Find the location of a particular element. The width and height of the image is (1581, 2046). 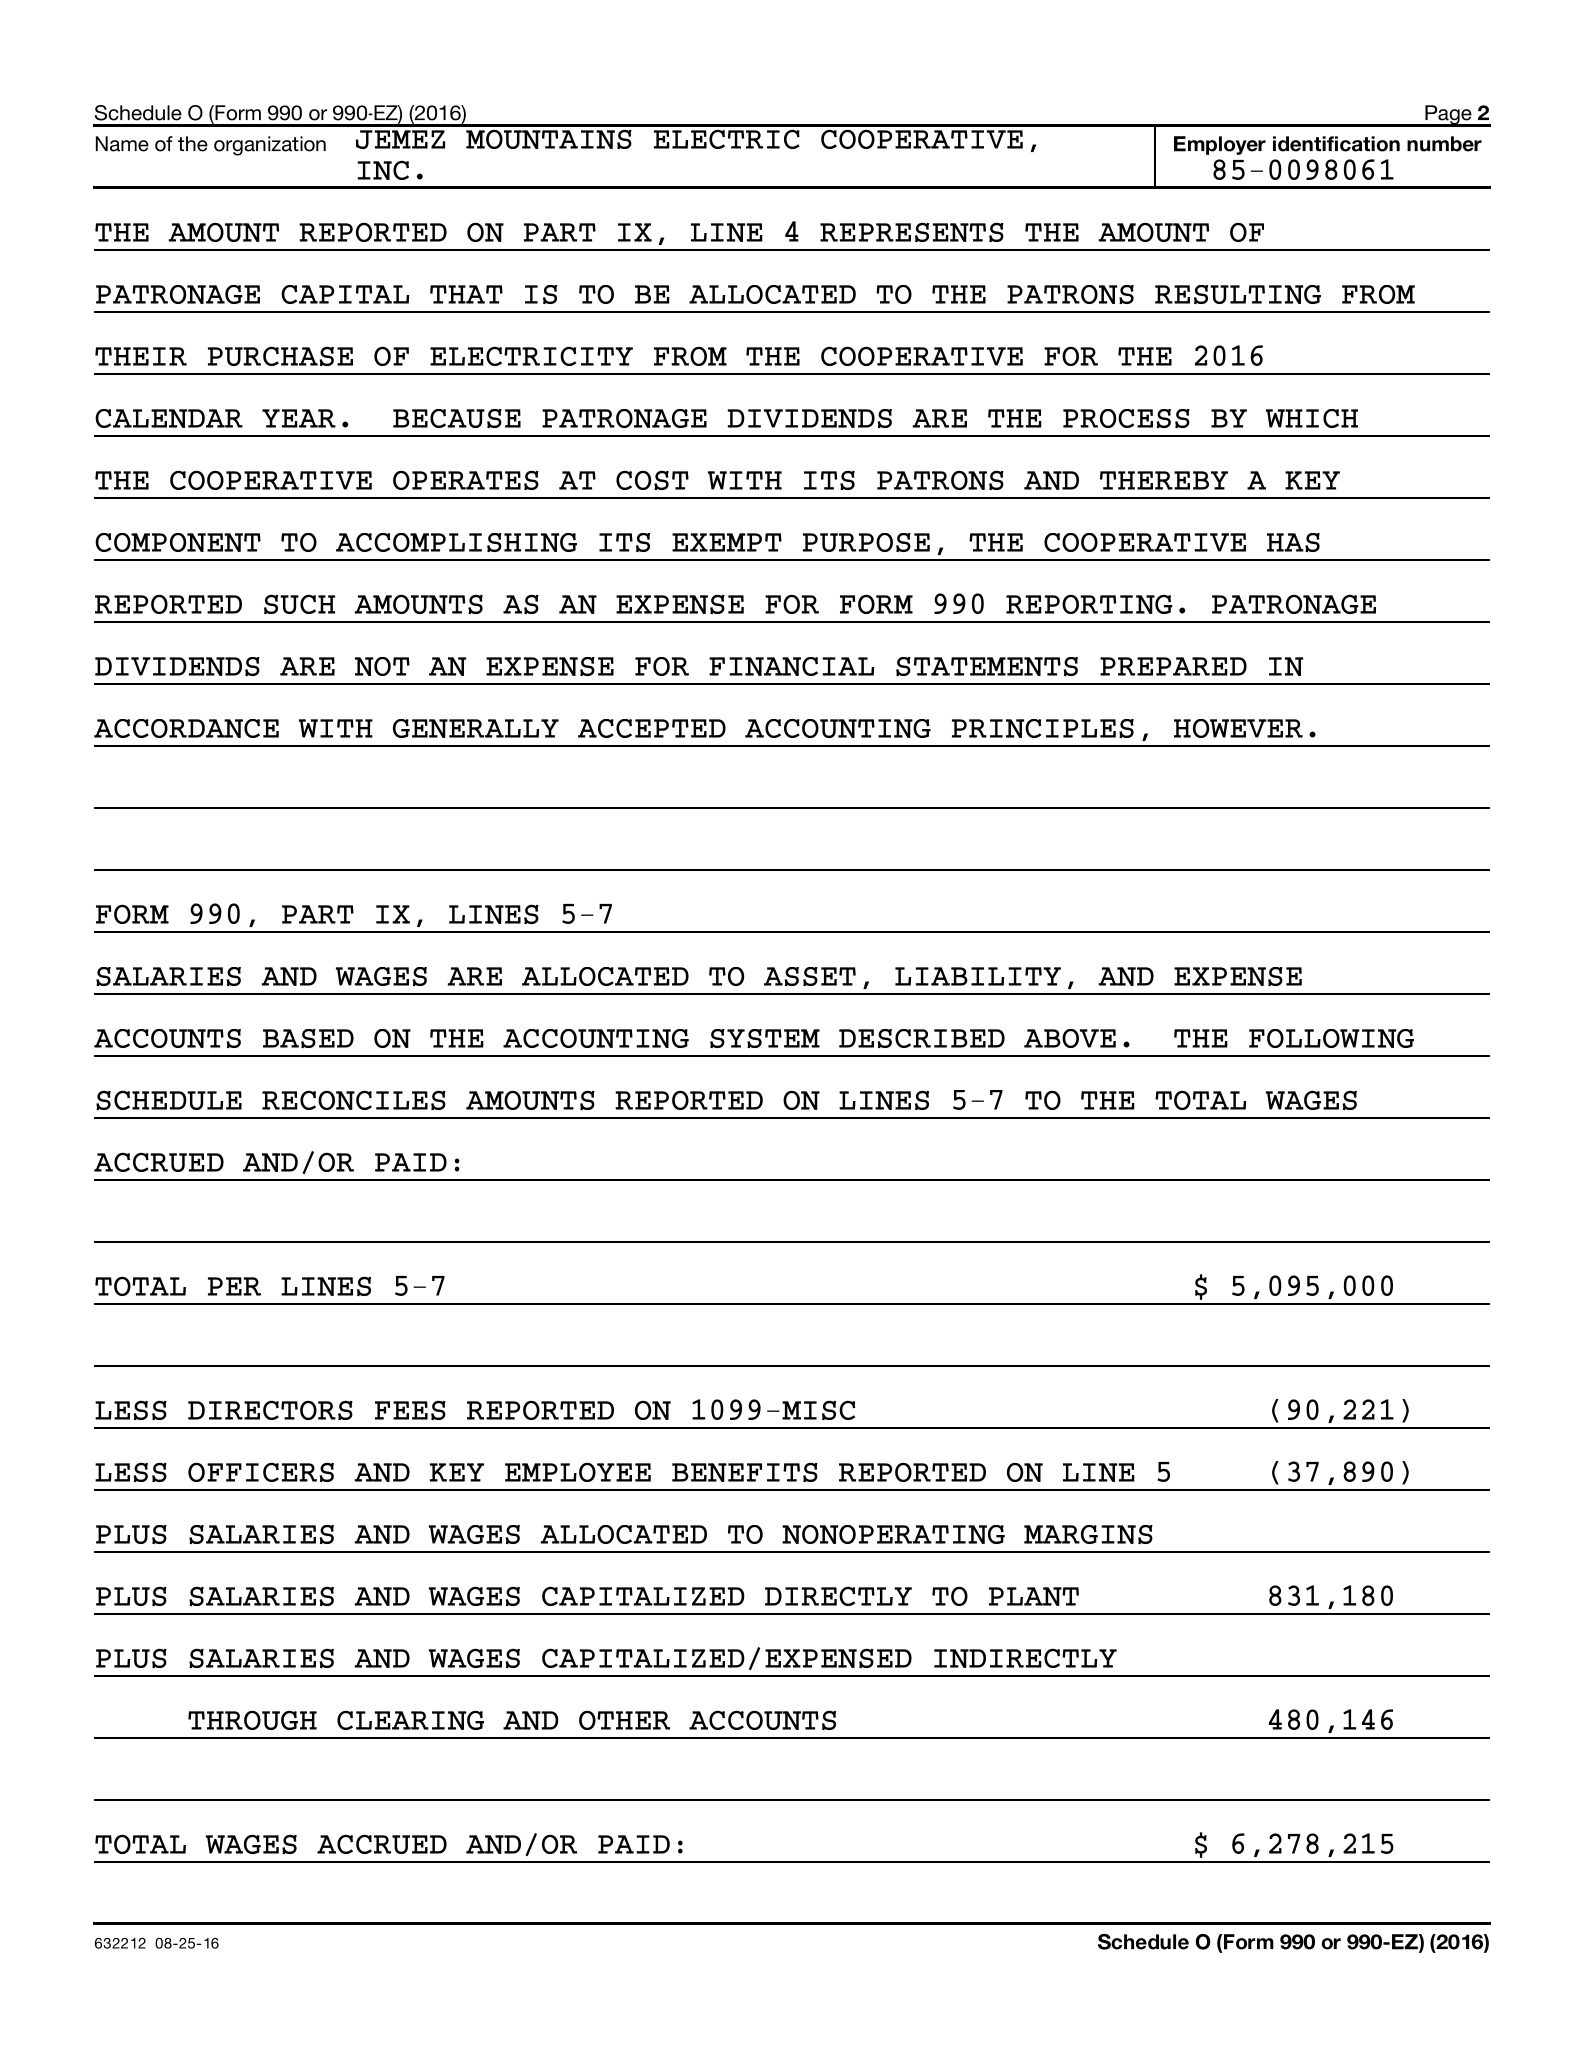

FINANCIAL is located at coordinates (791, 666).
